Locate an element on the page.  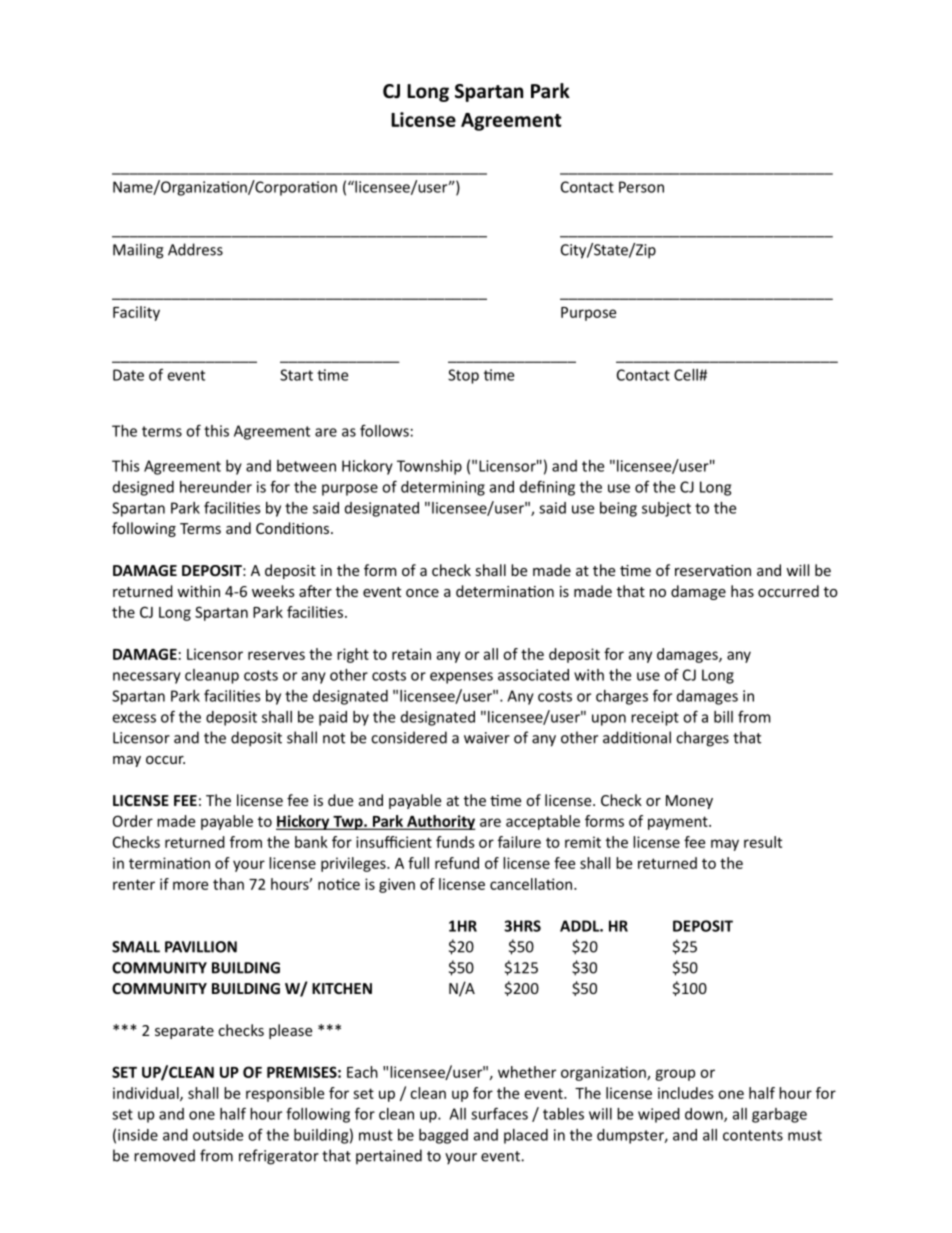
payment is located at coordinates (679, 823).
